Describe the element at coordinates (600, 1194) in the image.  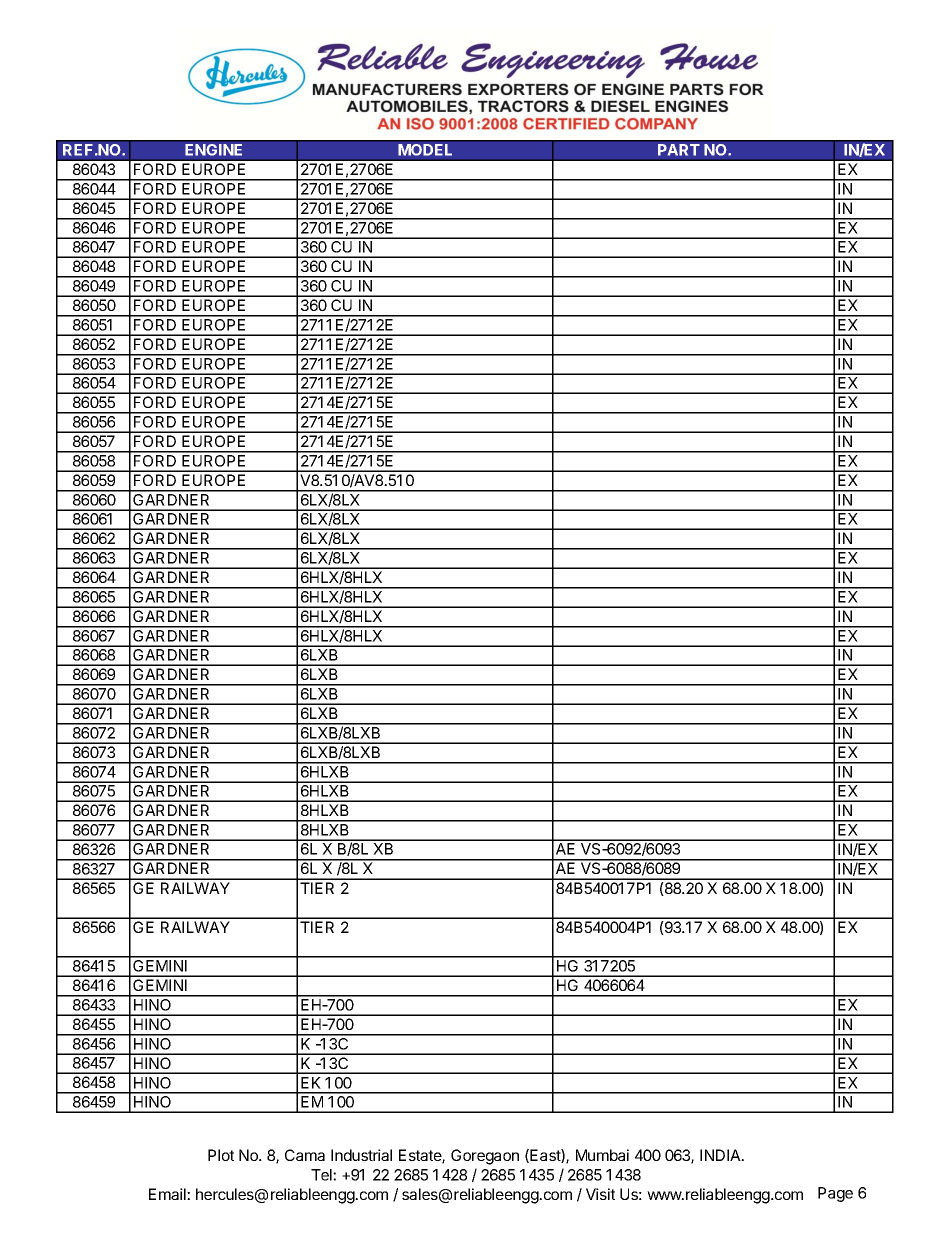
I see `Visit` at that location.
